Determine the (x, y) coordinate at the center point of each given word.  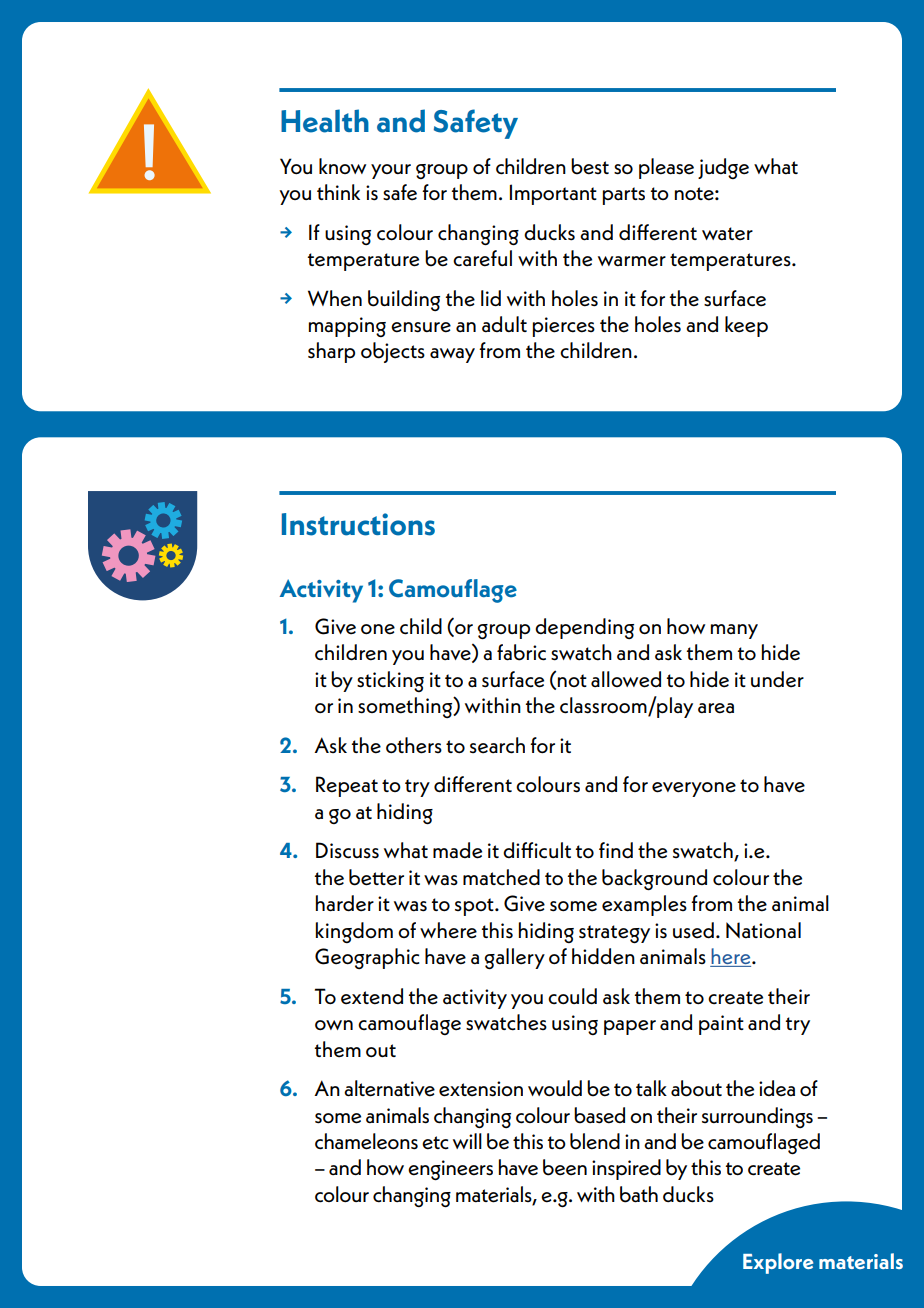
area (716, 708)
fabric (521, 652)
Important (553, 194)
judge (723, 168)
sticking (390, 681)
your (391, 171)
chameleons (366, 1141)
